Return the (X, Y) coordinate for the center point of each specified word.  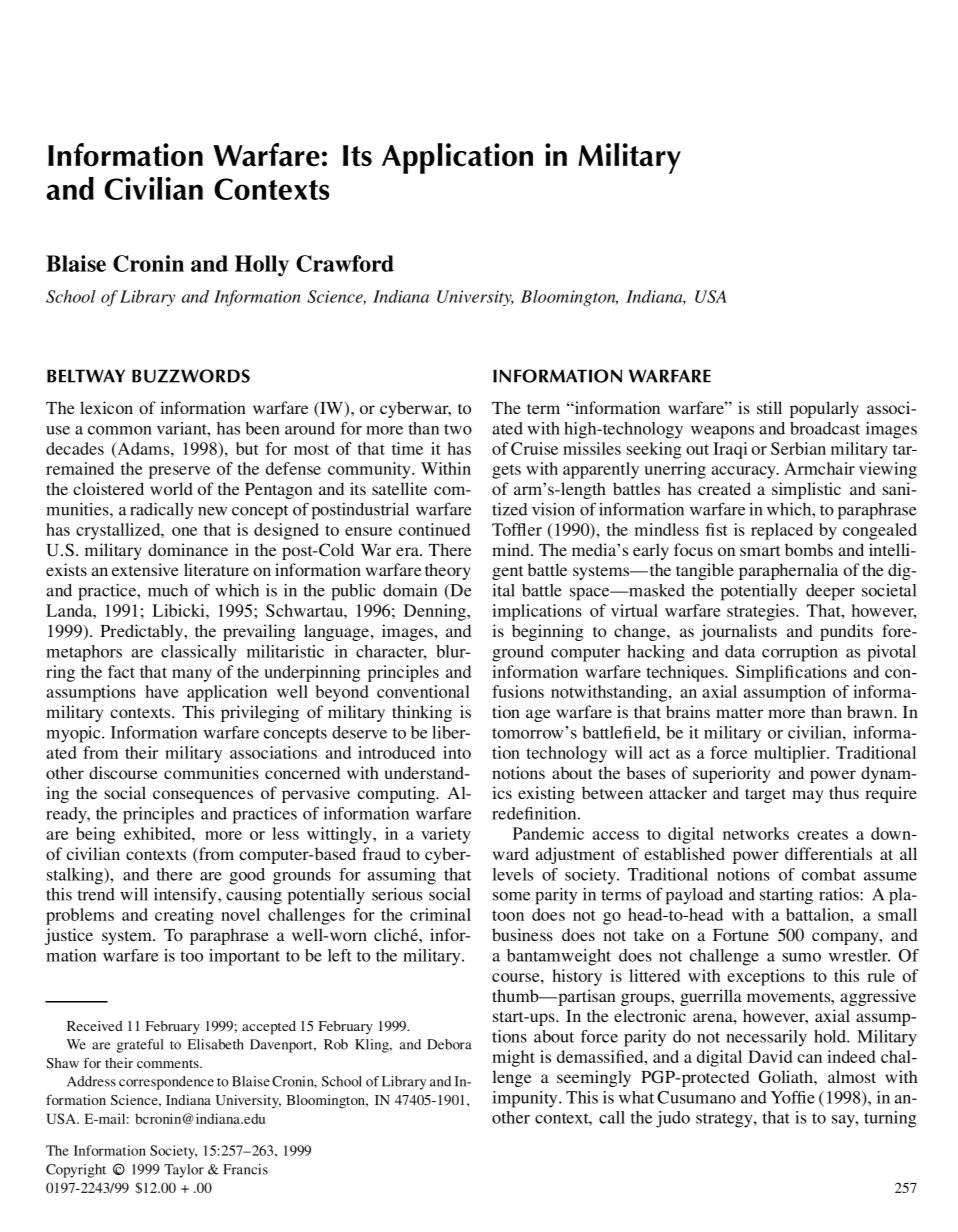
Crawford (345, 263)
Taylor (184, 1171)
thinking (422, 713)
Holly (262, 266)
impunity (526, 1099)
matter (739, 712)
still (769, 407)
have (162, 691)
